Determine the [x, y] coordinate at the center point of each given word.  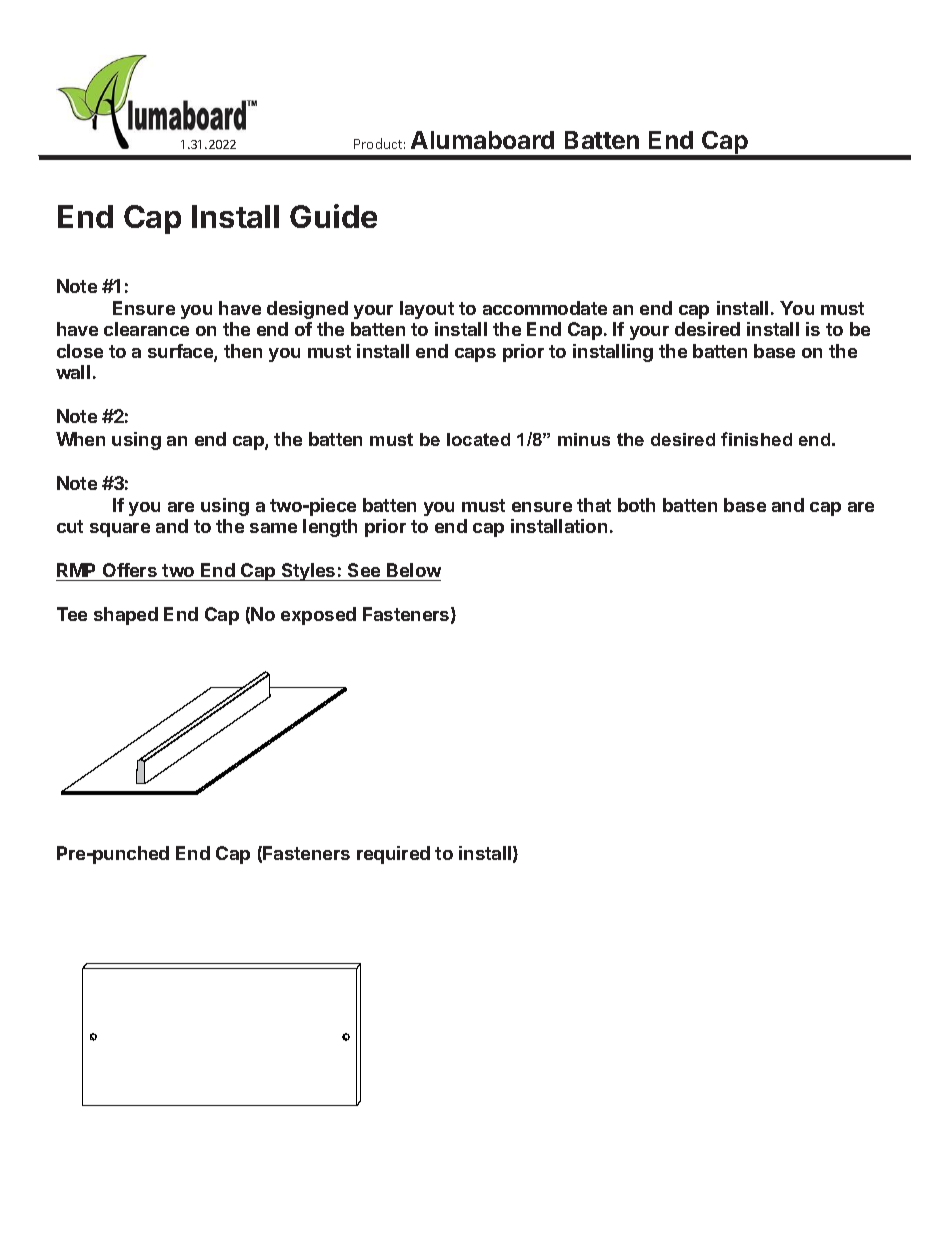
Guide [333, 216]
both [636, 505]
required [393, 855]
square [120, 530]
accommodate [545, 308]
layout [427, 310]
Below [414, 570]
